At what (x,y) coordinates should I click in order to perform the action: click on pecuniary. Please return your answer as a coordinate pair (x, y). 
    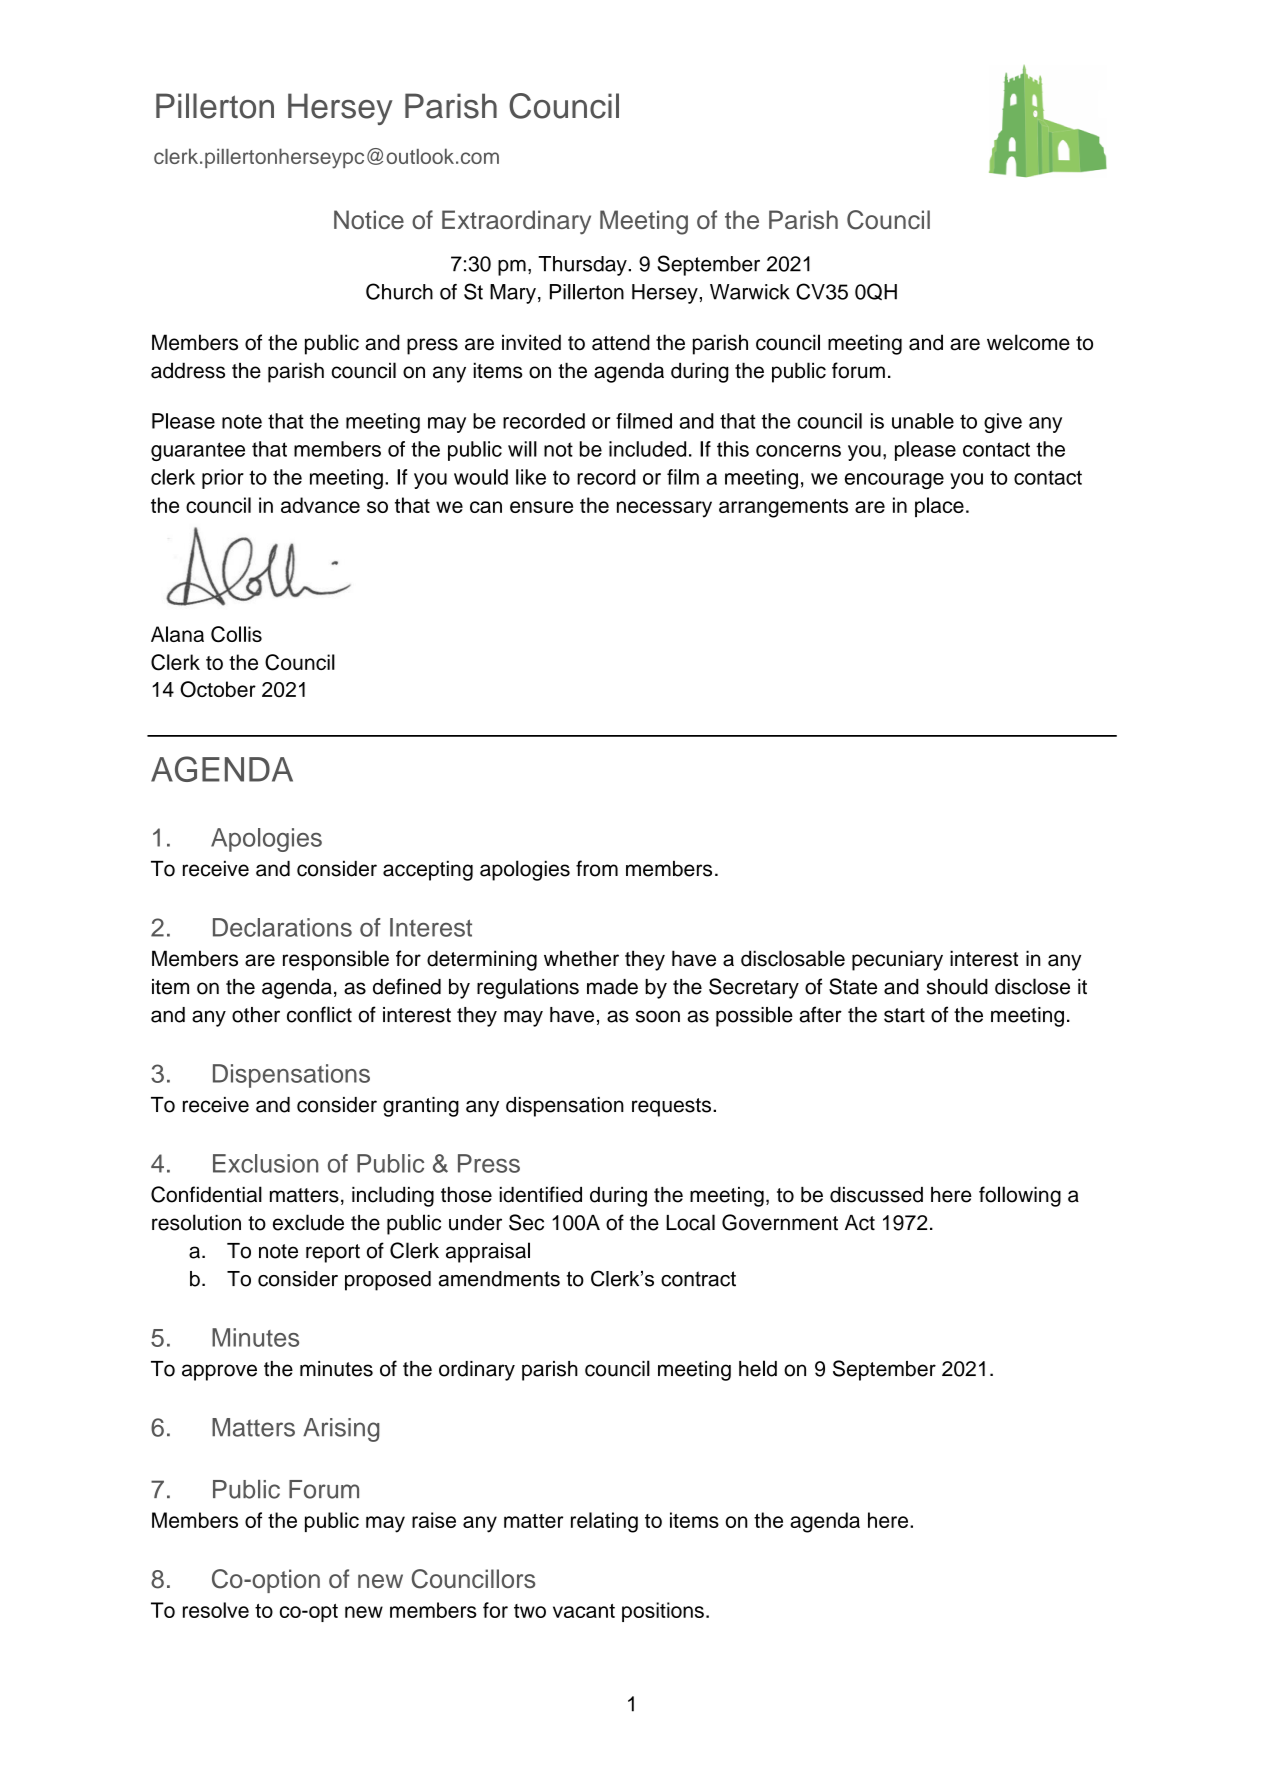
    Looking at the image, I should click on (897, 960).
